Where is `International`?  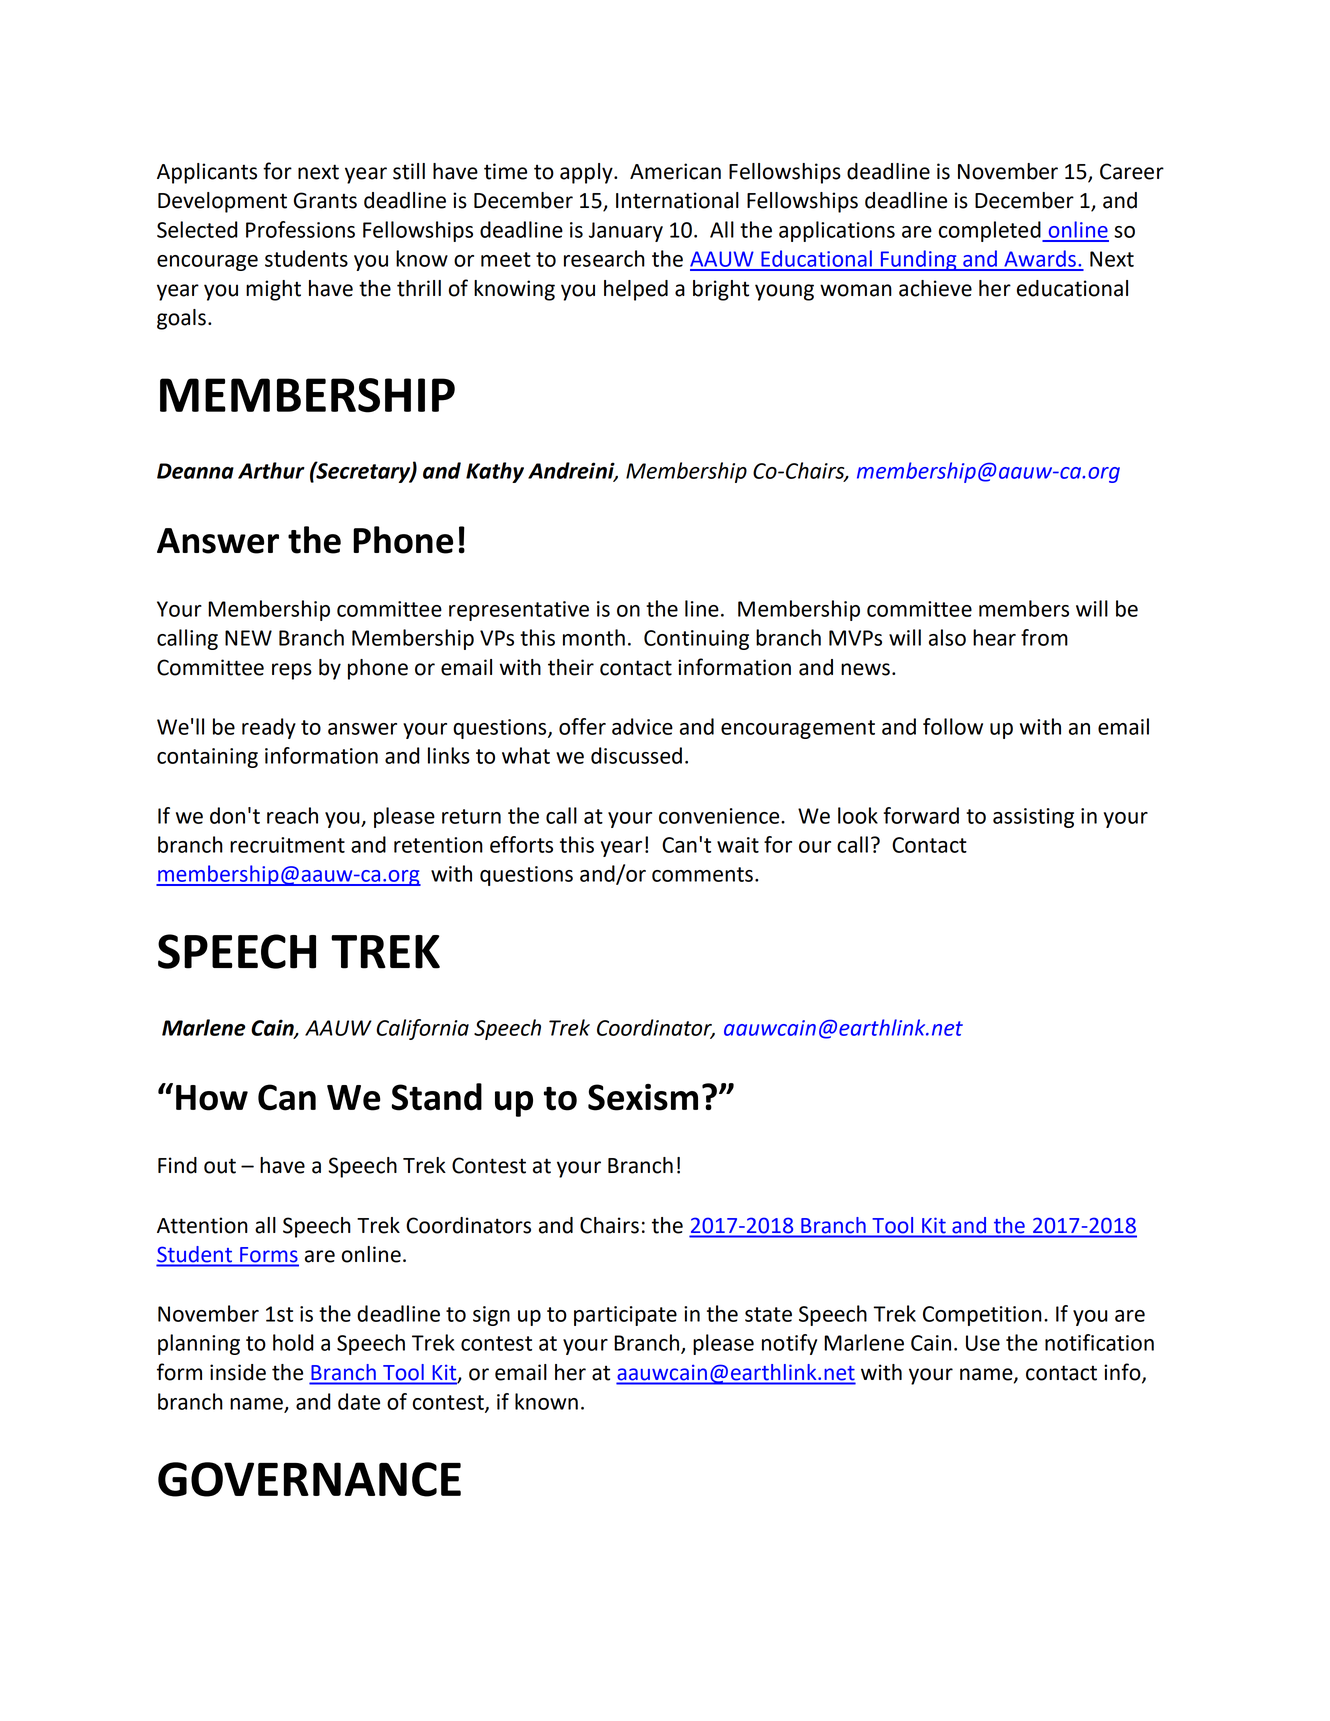
International is located at coordinates (677, 200).
